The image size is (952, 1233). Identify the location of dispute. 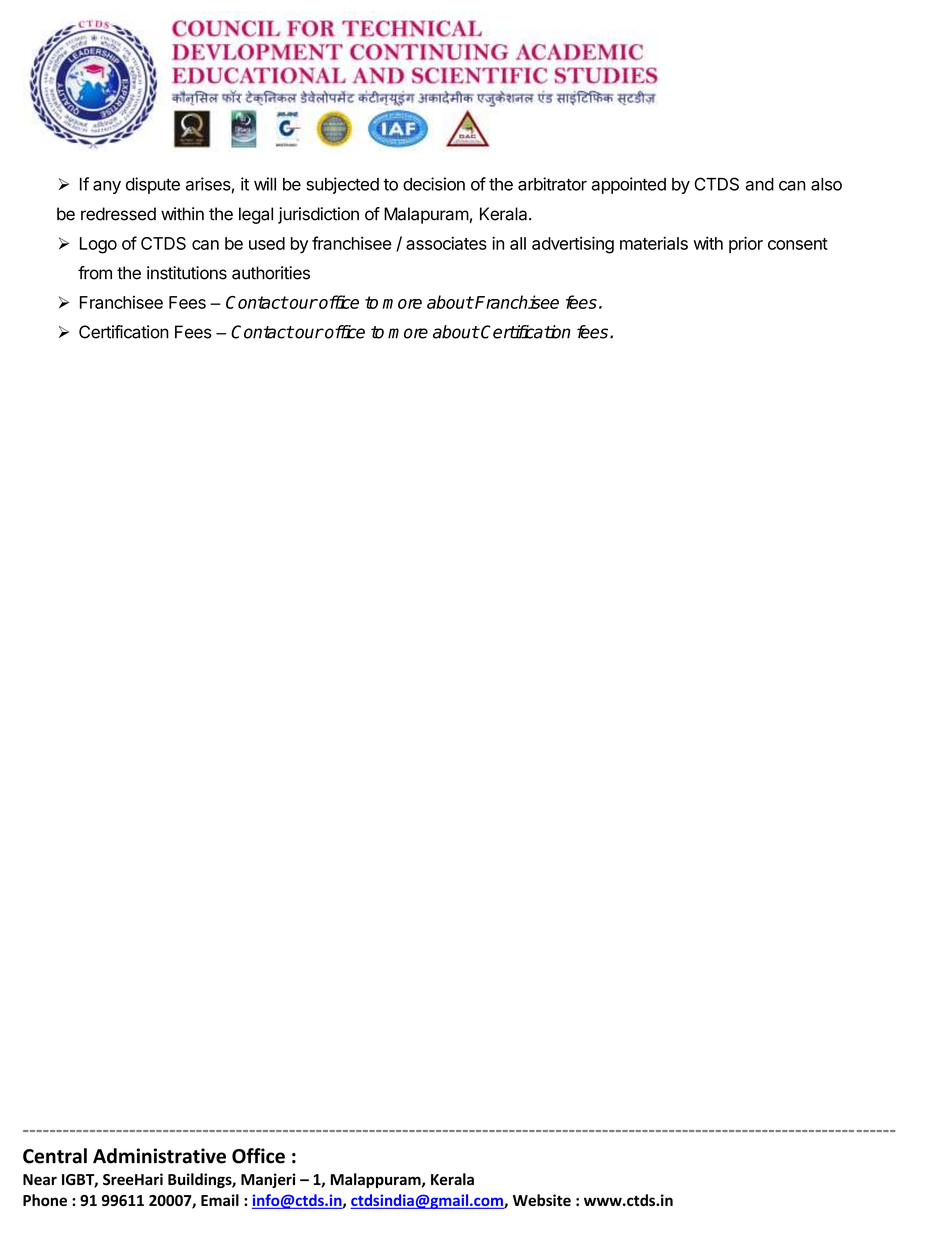
(153, 185).
